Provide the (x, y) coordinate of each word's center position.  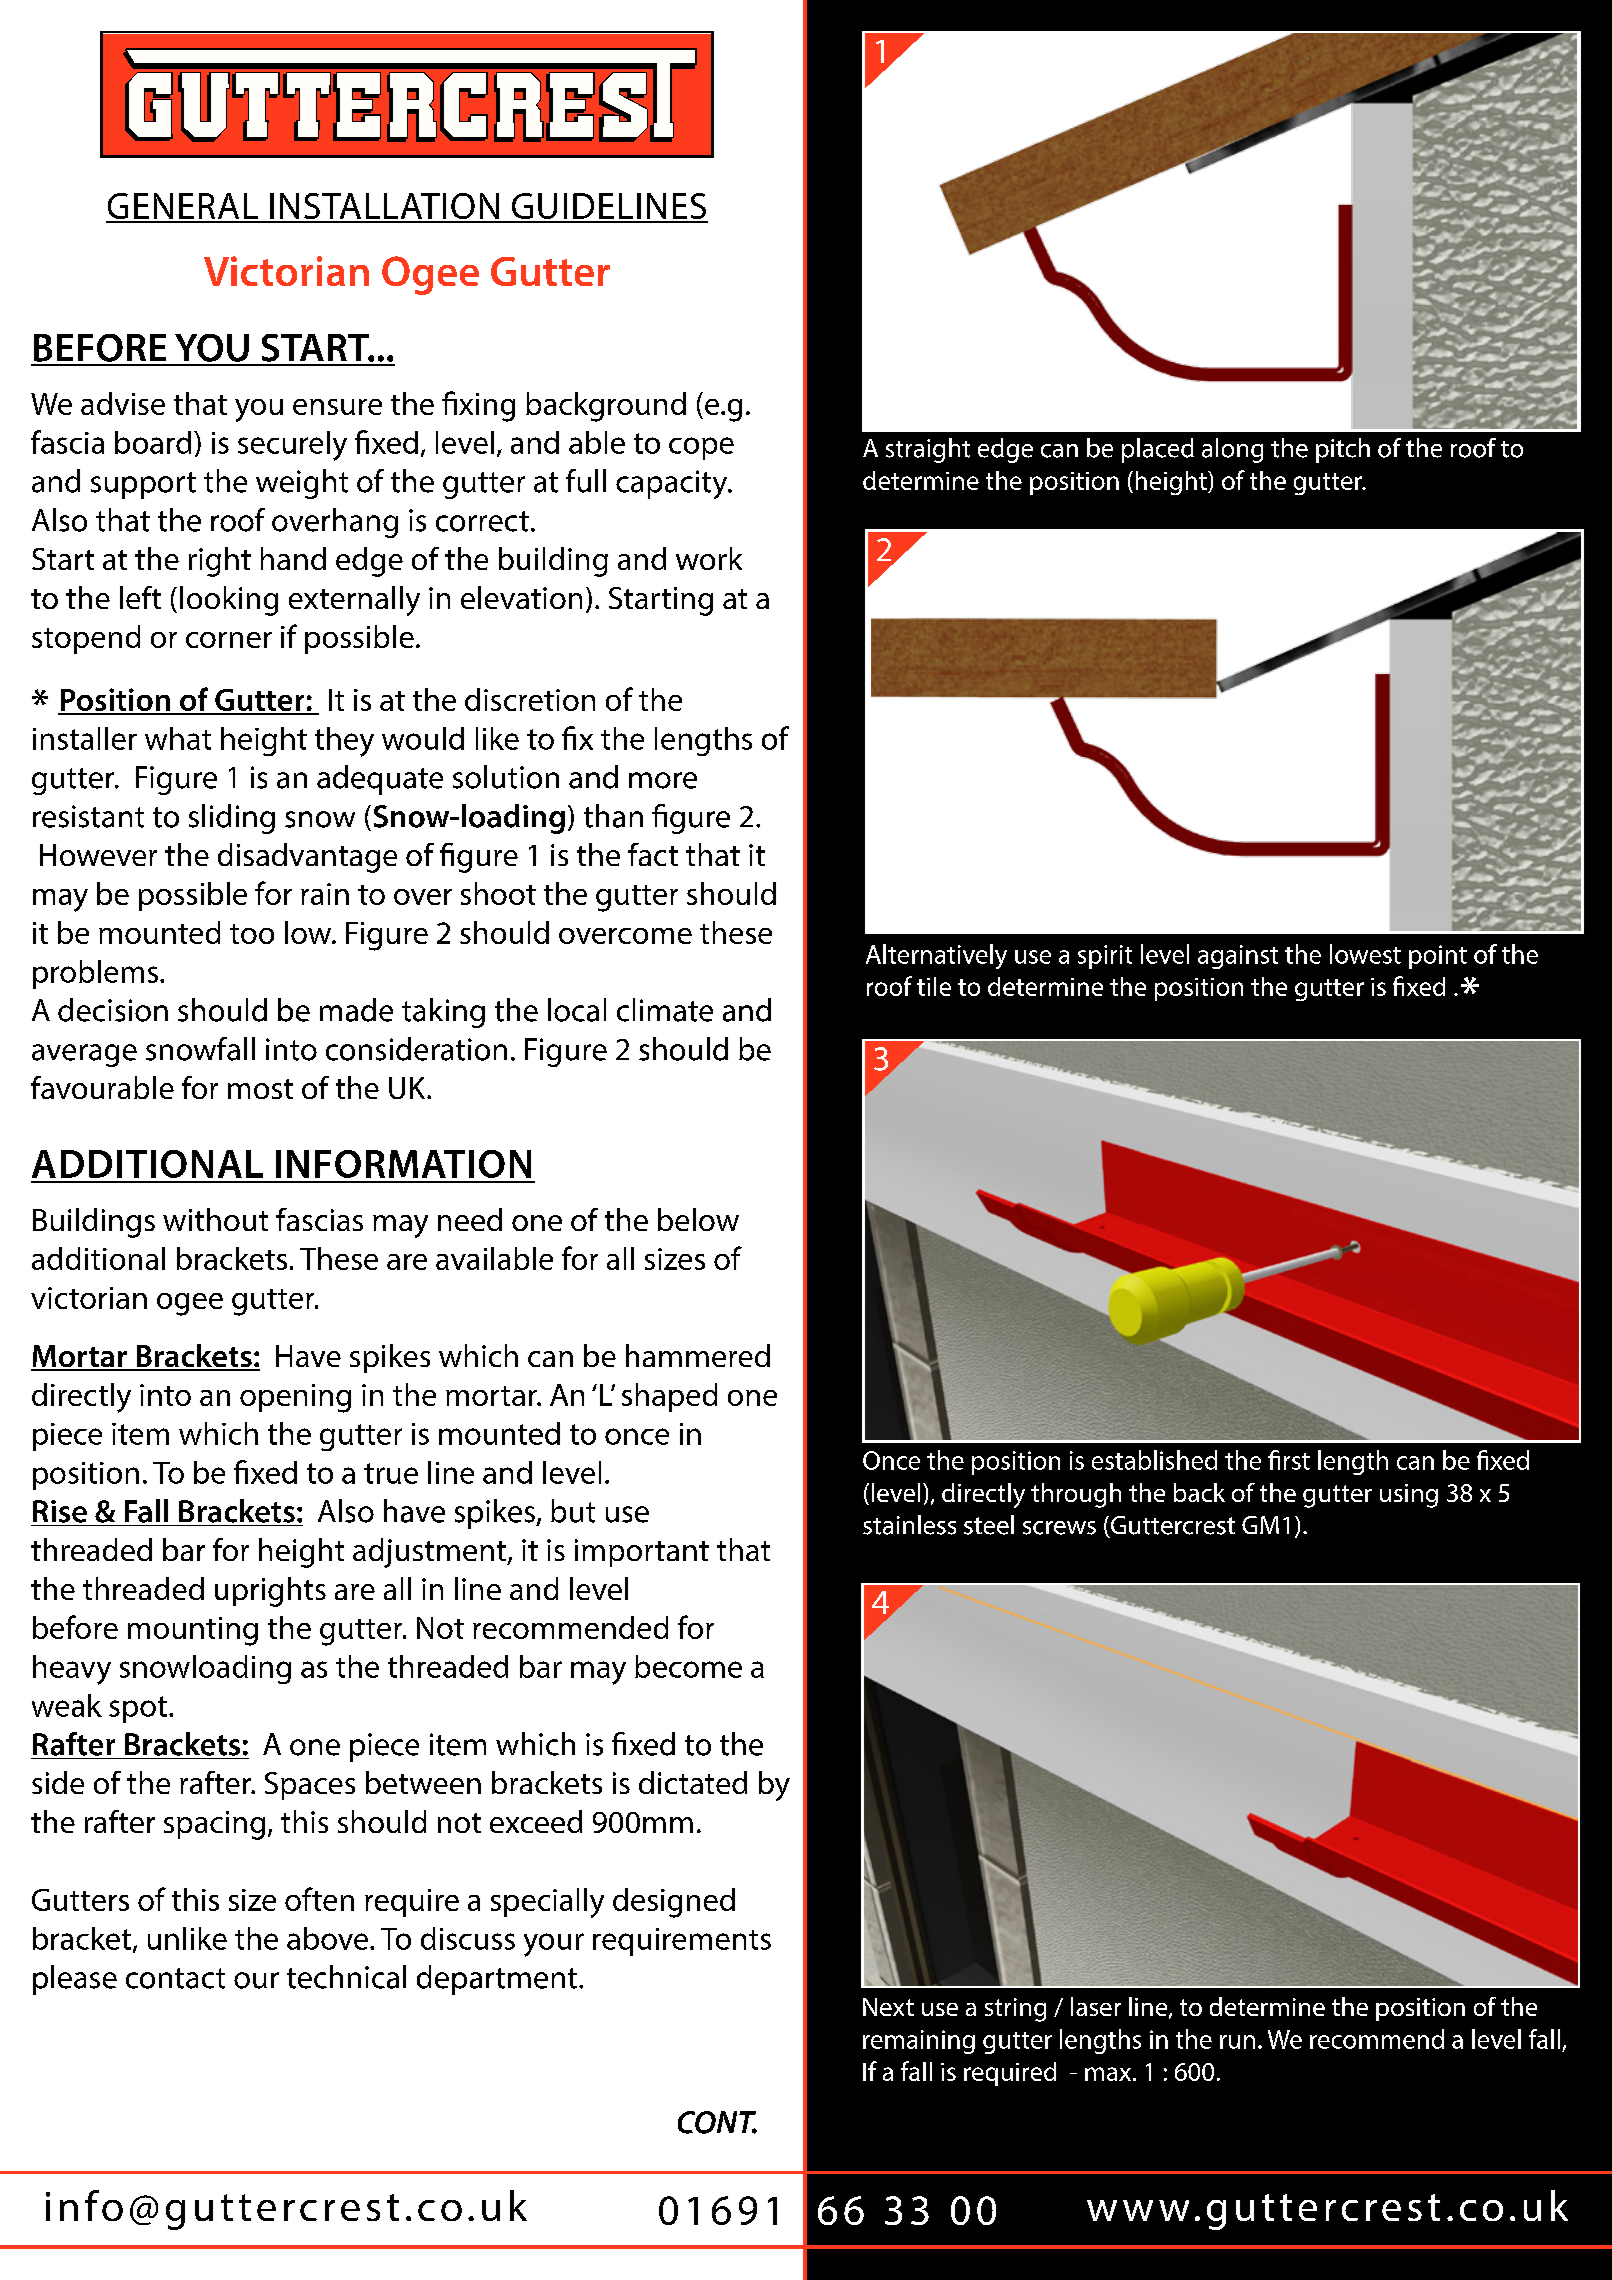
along (1232, 450)
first (1289, 1460)
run (1237, 2042)
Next (888, 2007)
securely (292, 446)
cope (701, 448)
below (698, 1219)
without (215, 1219)
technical (346, 1977)
